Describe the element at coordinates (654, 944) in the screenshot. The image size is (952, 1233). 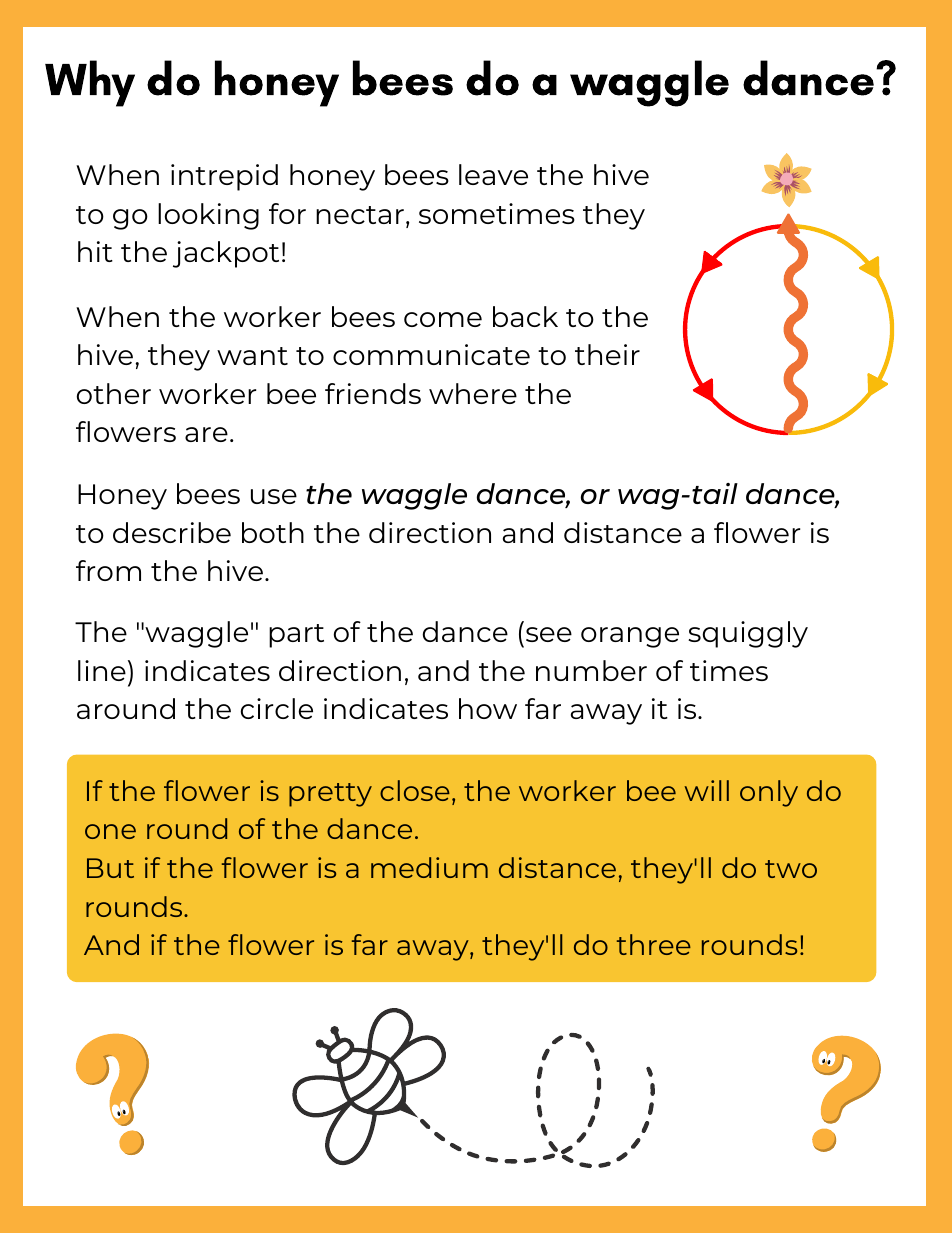
I see `three` at that location.
